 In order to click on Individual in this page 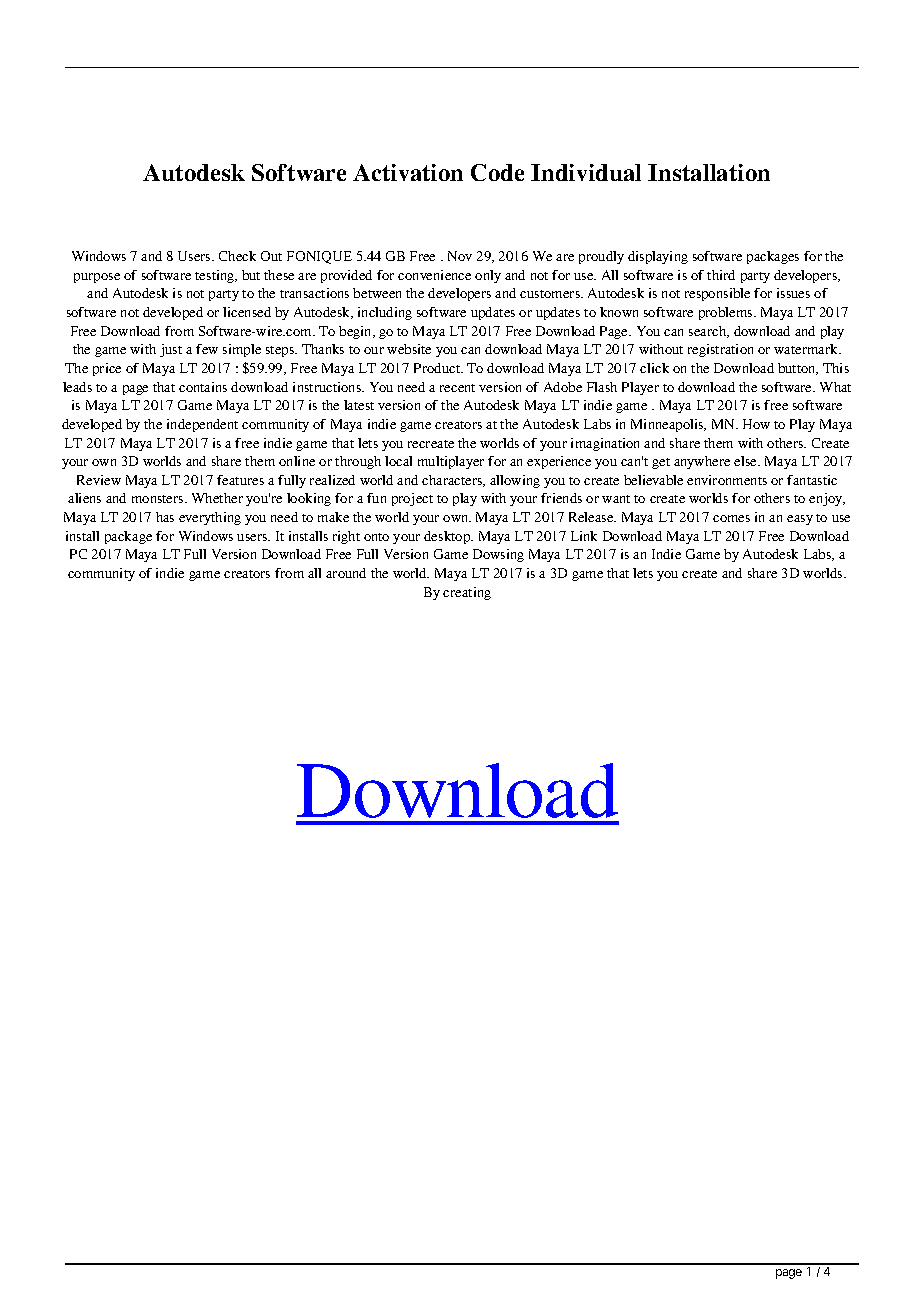, I will do `click(586, 172)`.
